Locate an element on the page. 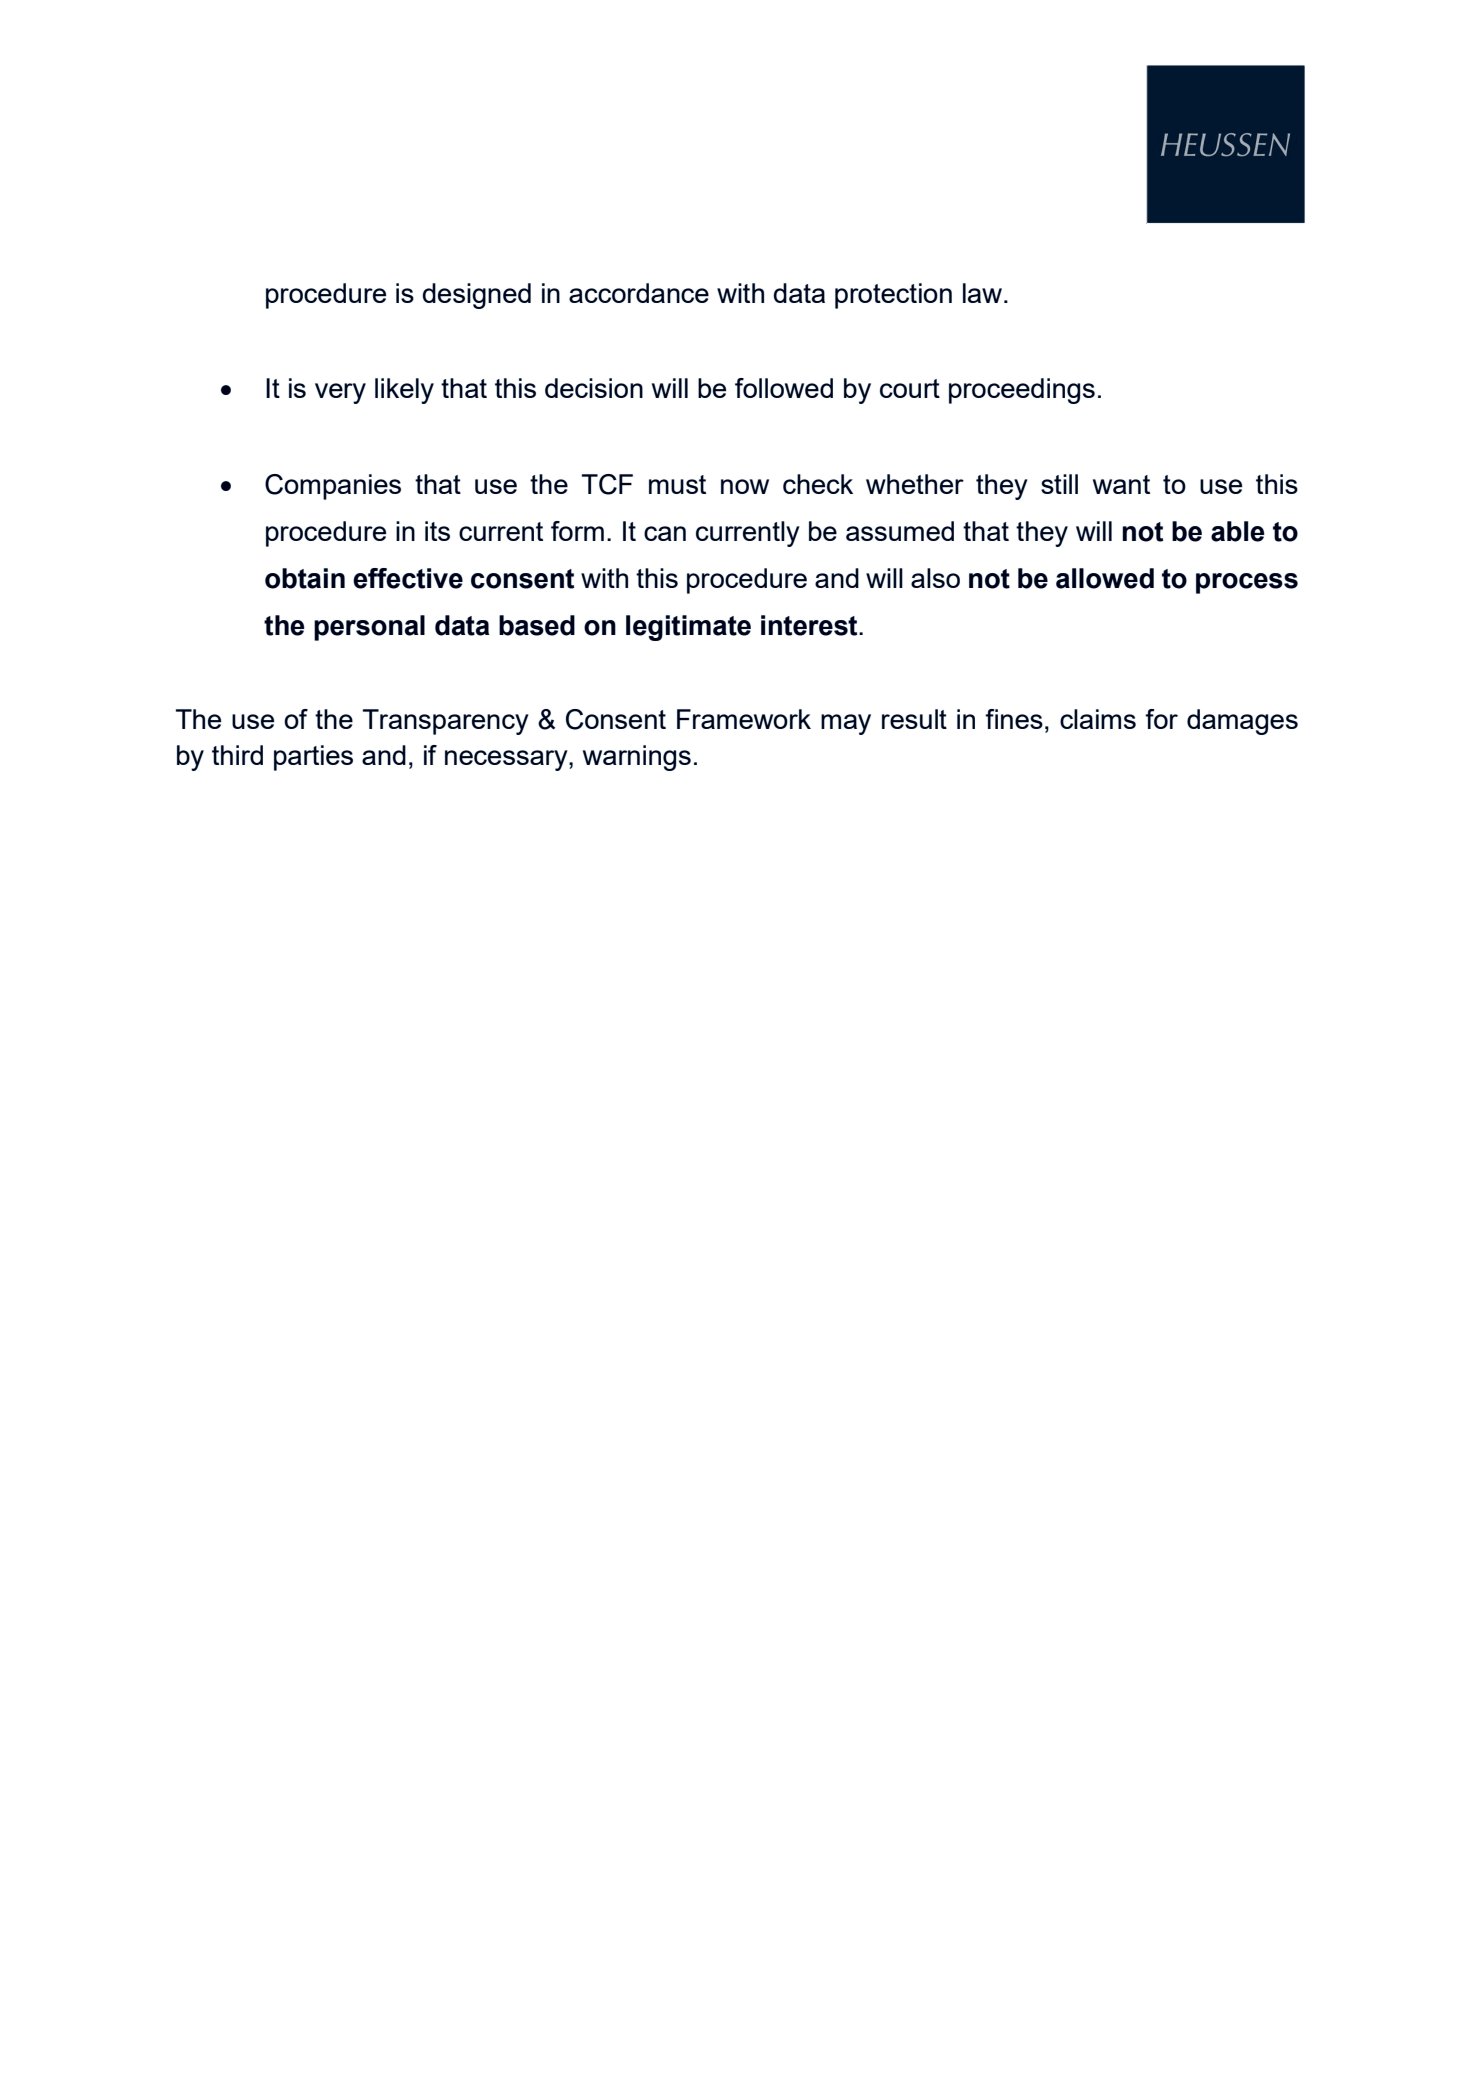 The width and height of the image is (1474, 2085). accordance is located at coordinates (639, 293).
